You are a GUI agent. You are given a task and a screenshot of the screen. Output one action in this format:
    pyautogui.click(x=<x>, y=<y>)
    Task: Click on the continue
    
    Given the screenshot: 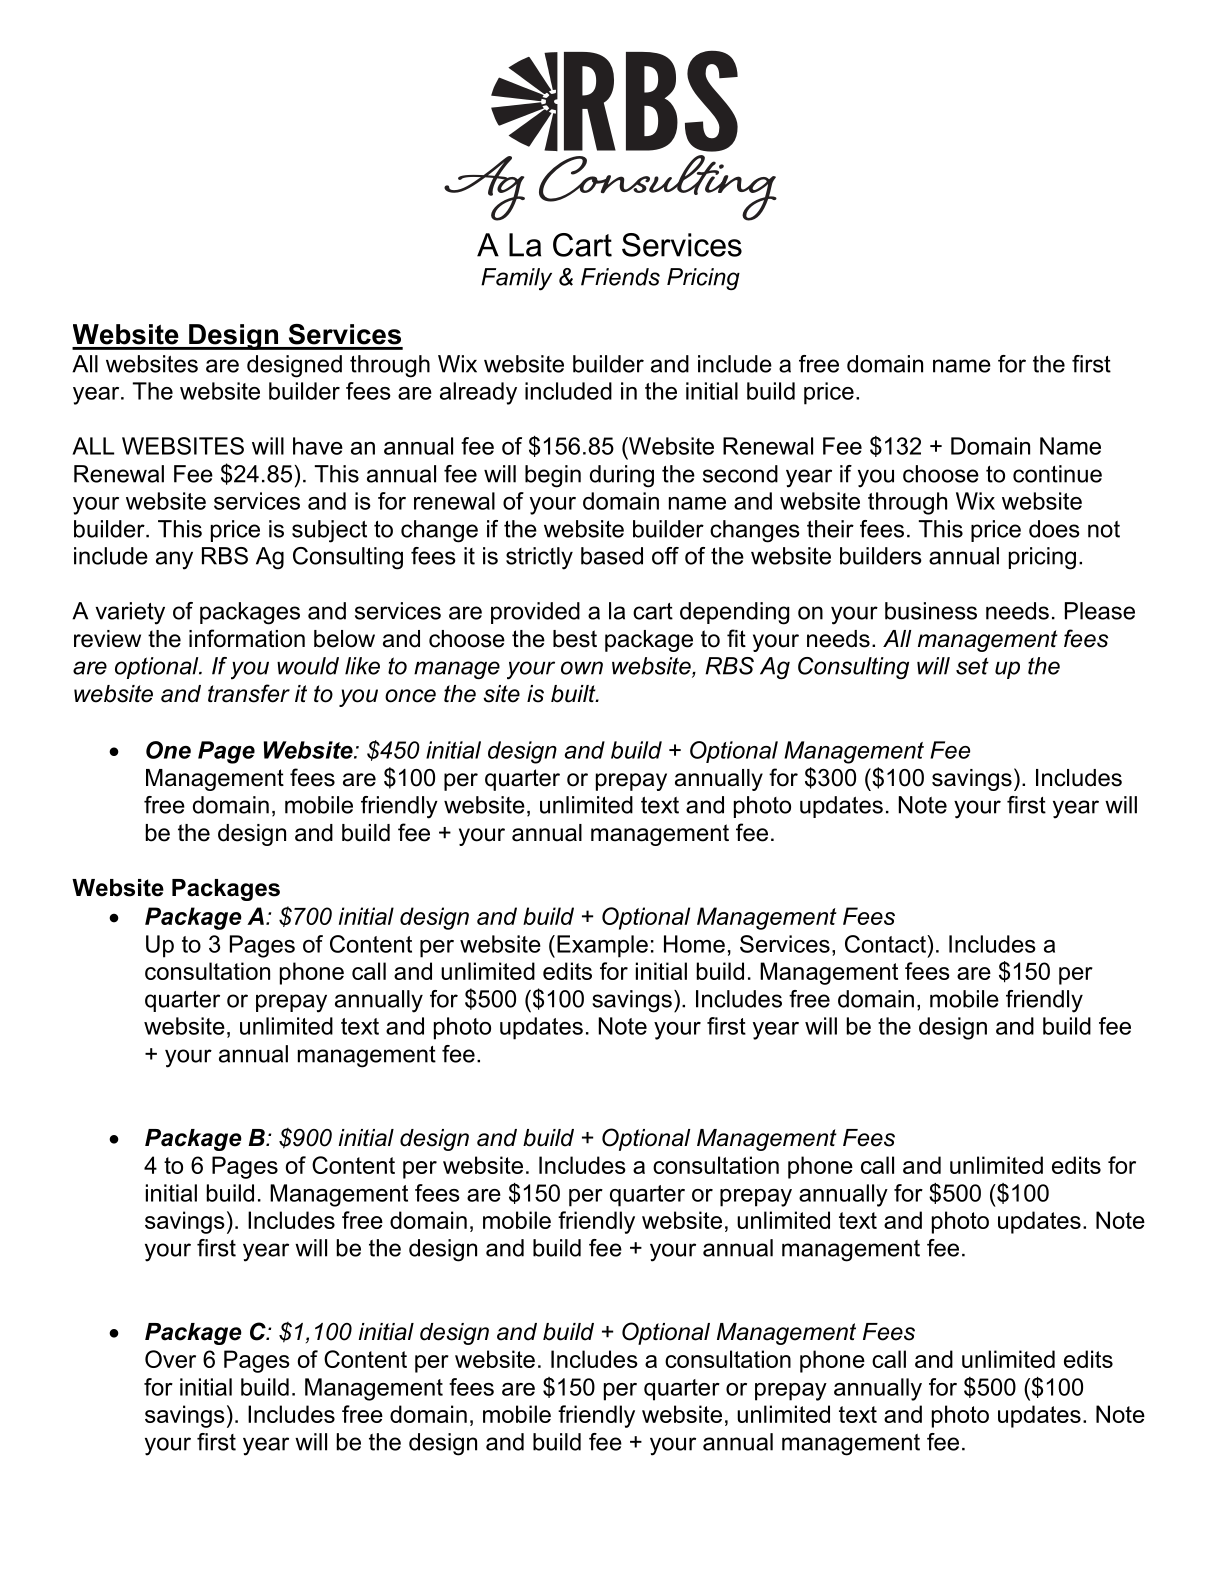 What is the action you would take?
    pyautogui.click(x=1057, y=474)
